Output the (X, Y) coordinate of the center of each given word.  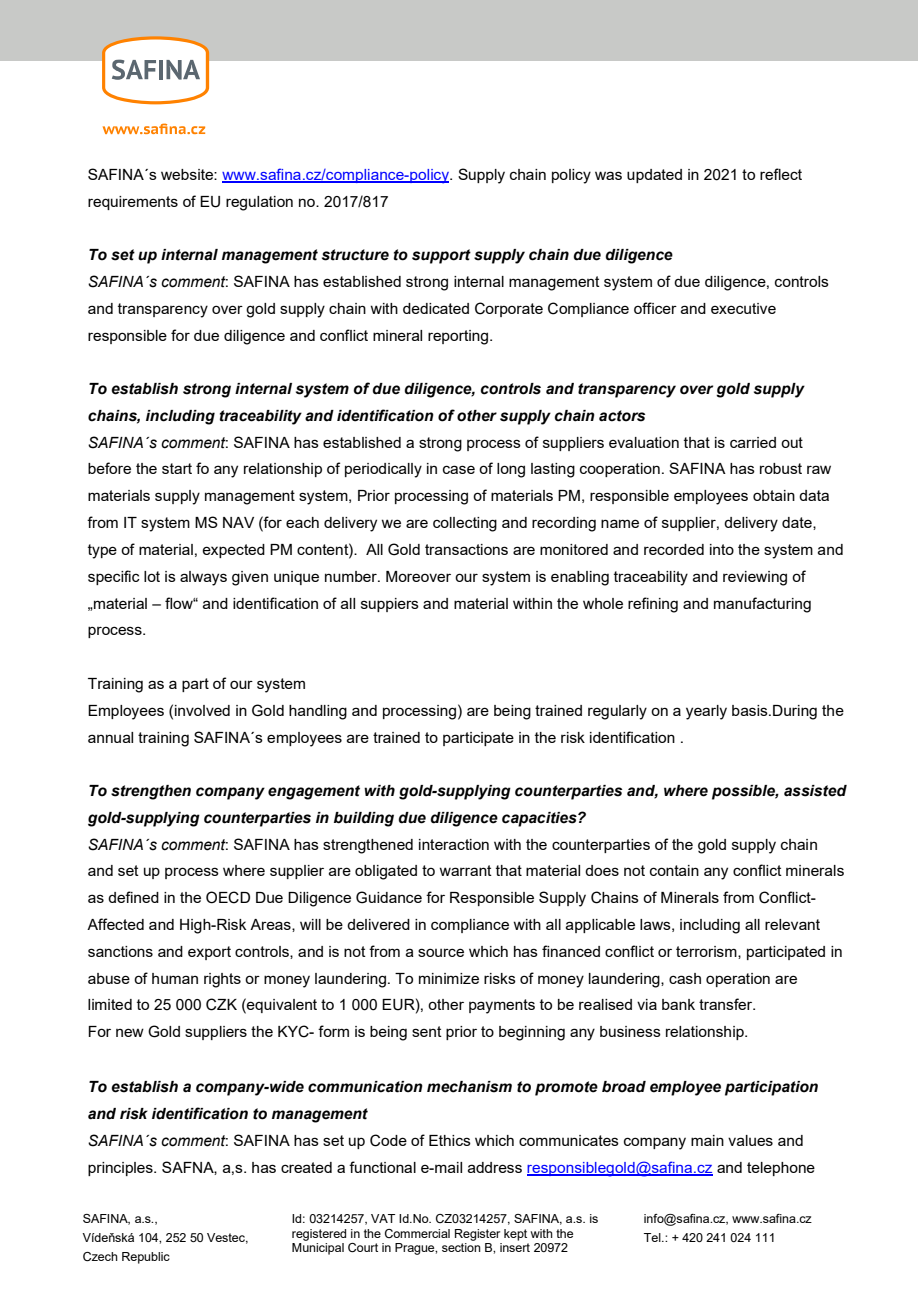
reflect (781, 174)
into (722, 549)
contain (674, 870)
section (461, 1247)
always (203, 578)
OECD (228, 897)
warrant (465, 870)
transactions (466, 549)
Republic (146, 1258)
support (441, 256)
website (188, 174)
